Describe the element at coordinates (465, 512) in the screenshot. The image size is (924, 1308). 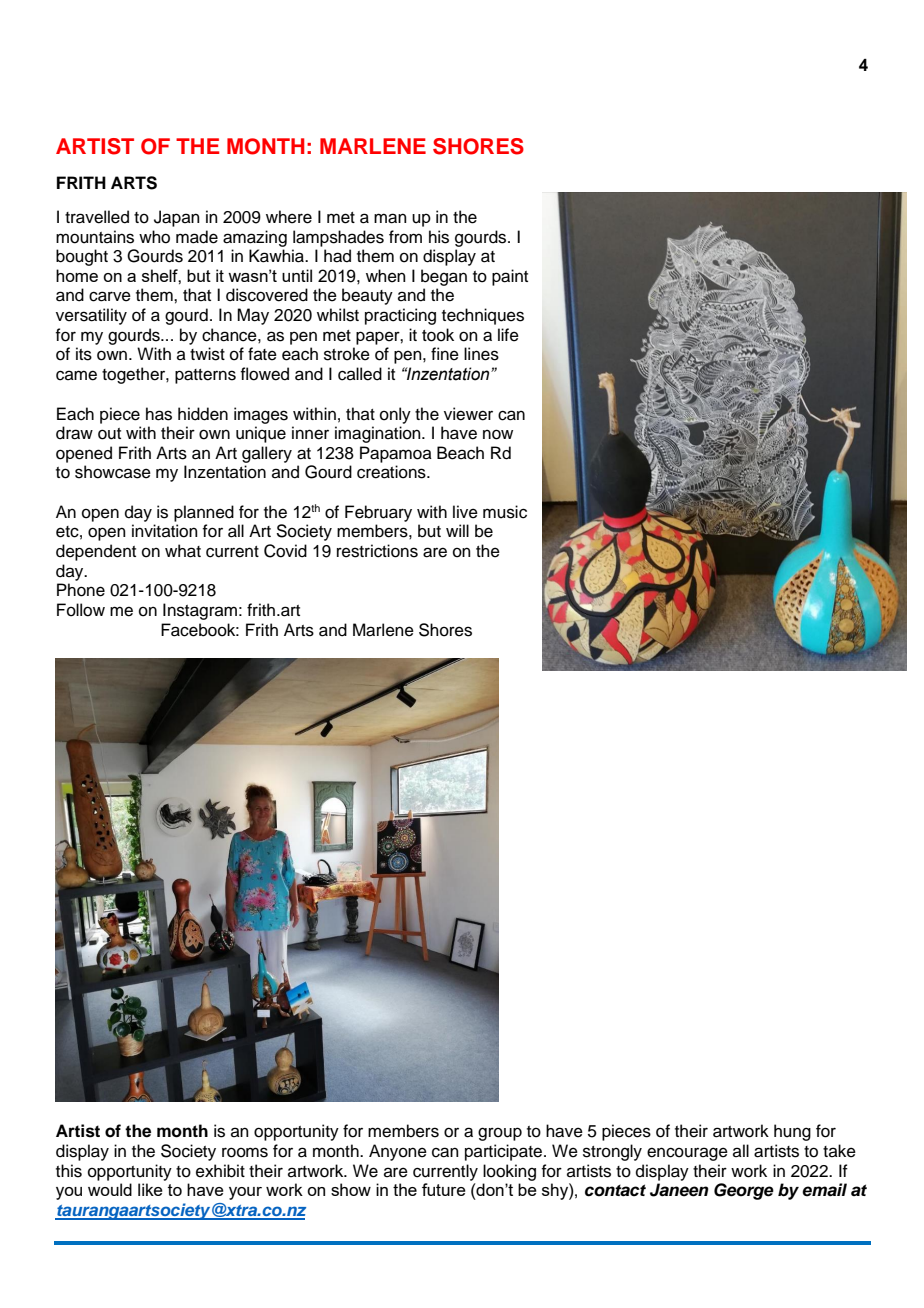
I see `live` at that location.
